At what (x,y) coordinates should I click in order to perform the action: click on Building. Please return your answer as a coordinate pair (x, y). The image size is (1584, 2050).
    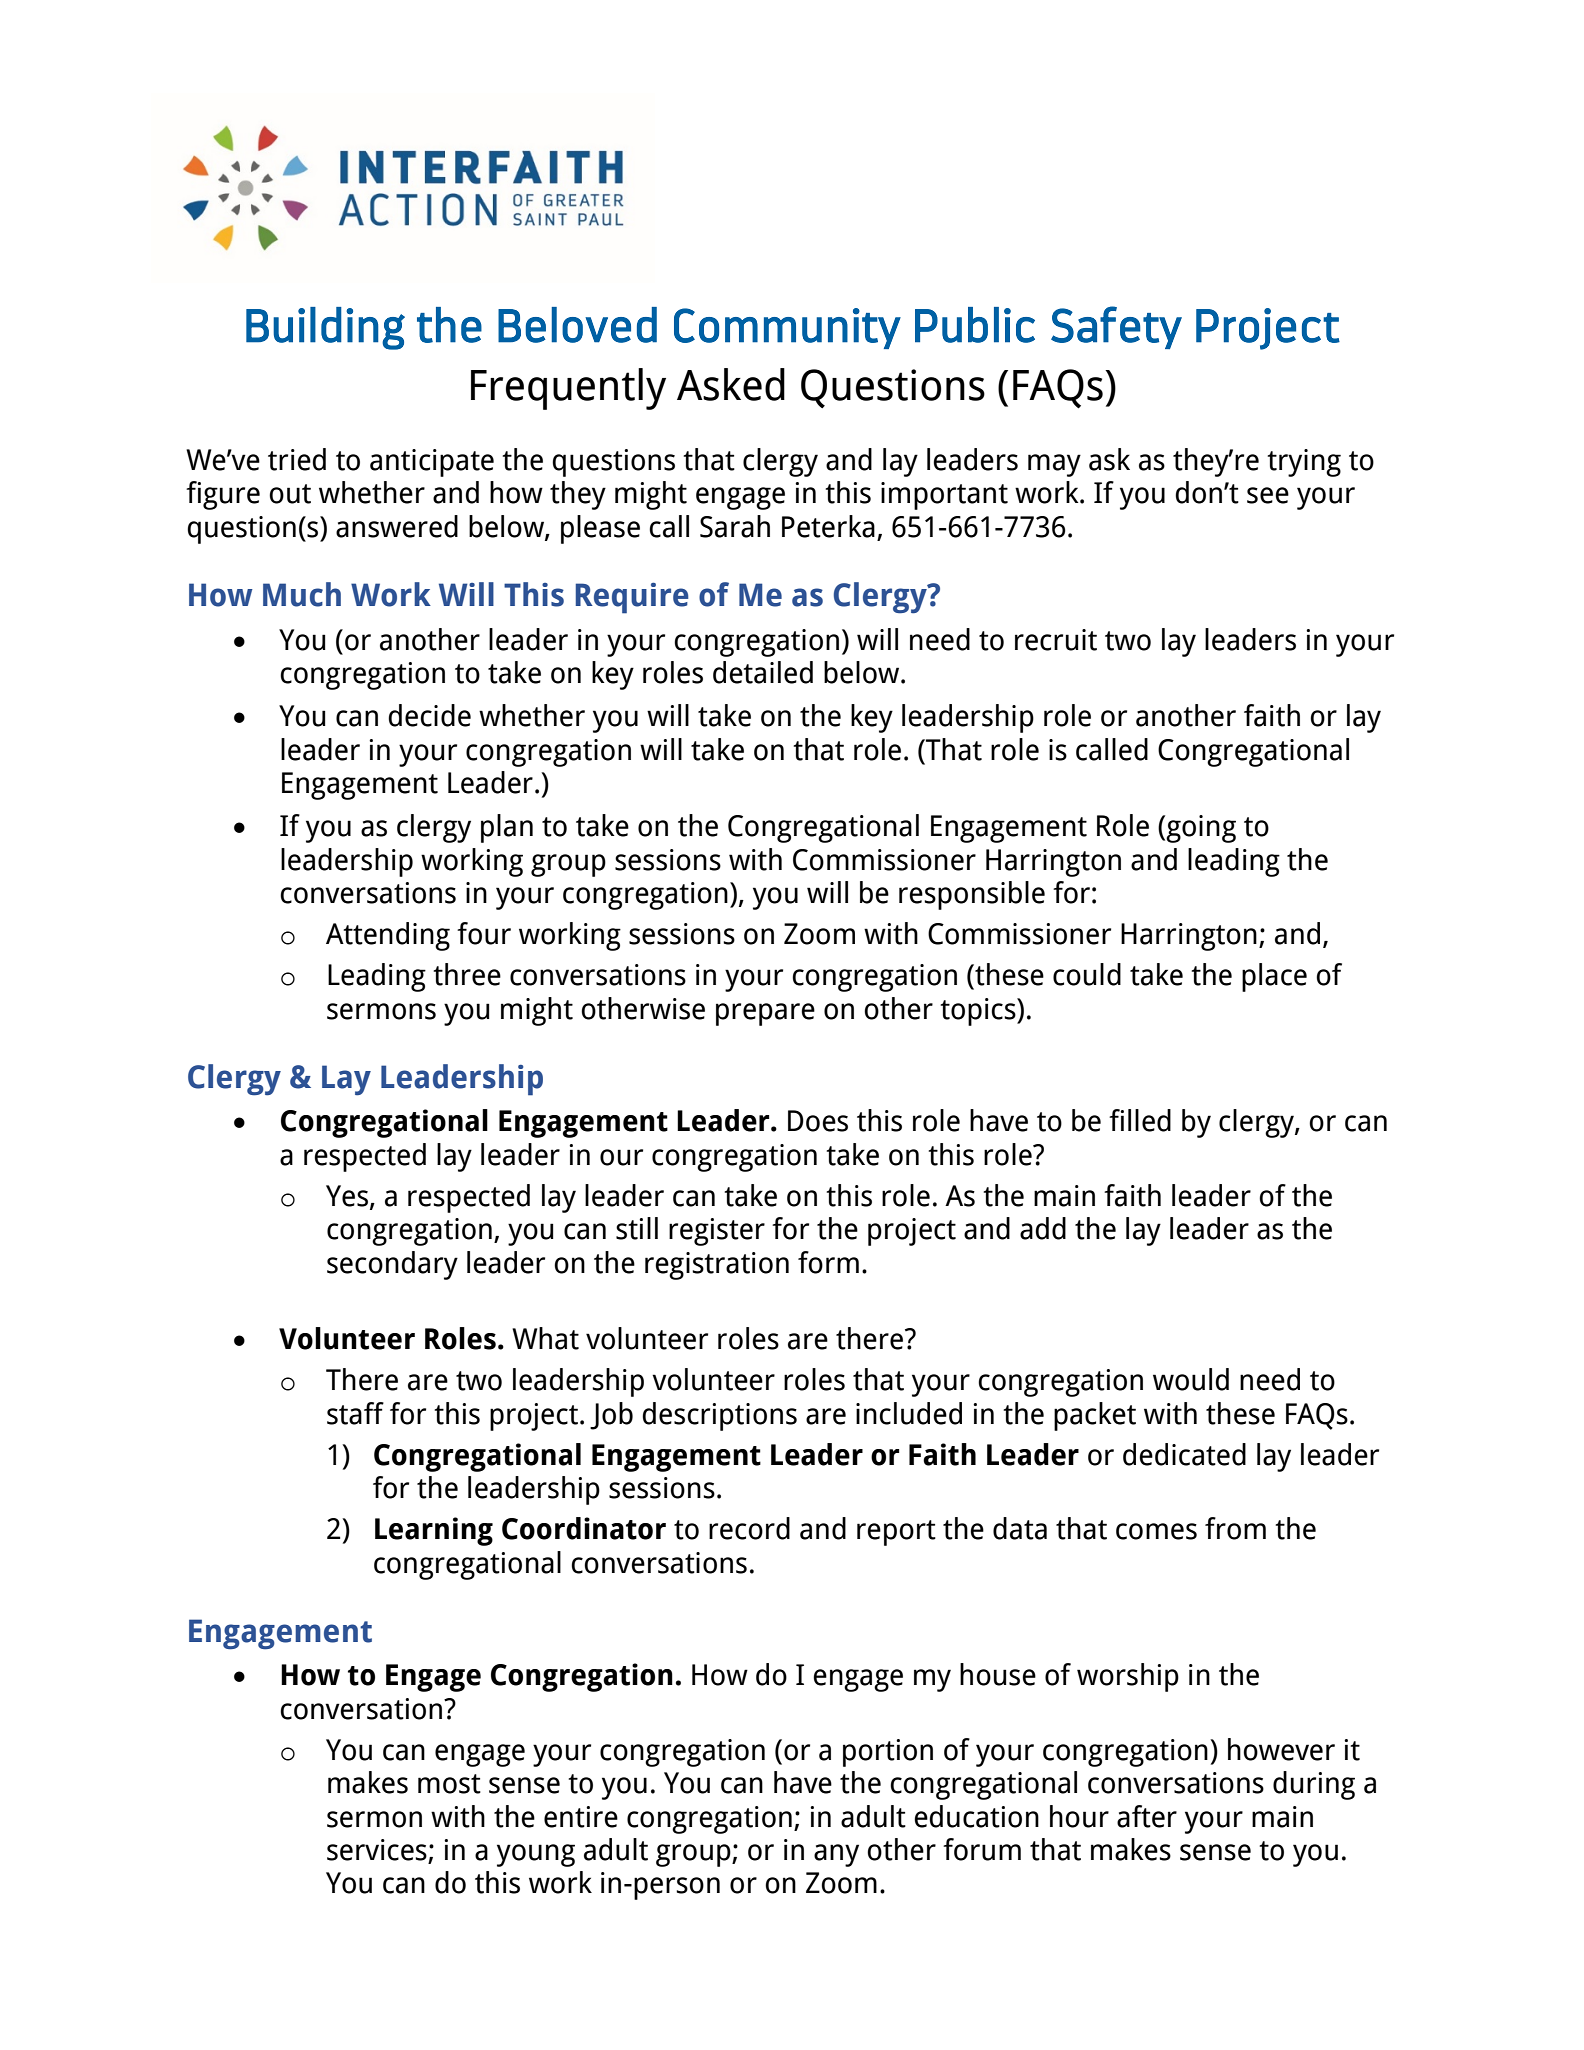
    Looking at the image, I should click on (325, 328).
